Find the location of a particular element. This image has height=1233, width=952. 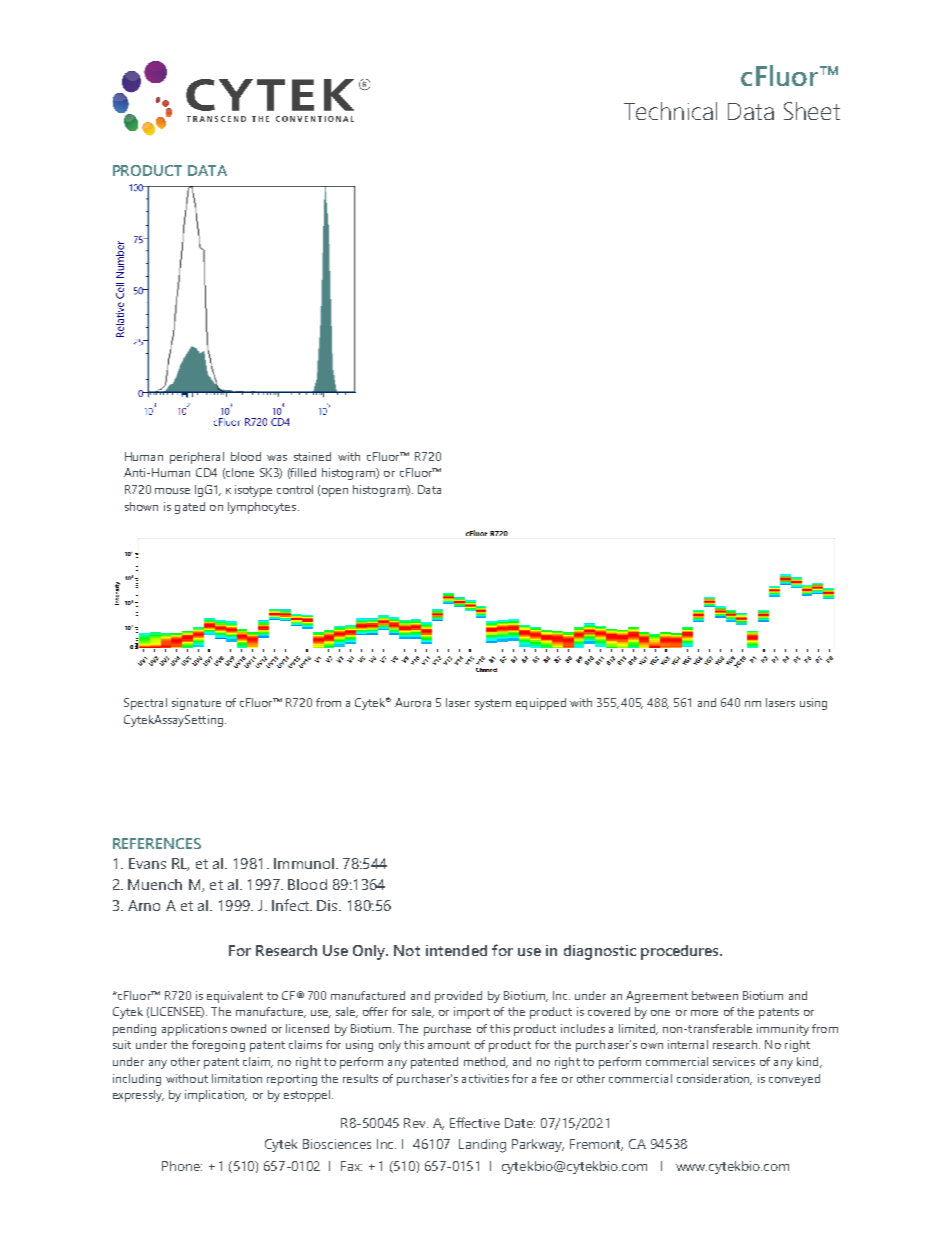

Evans is located at coordinates (147, 863).
